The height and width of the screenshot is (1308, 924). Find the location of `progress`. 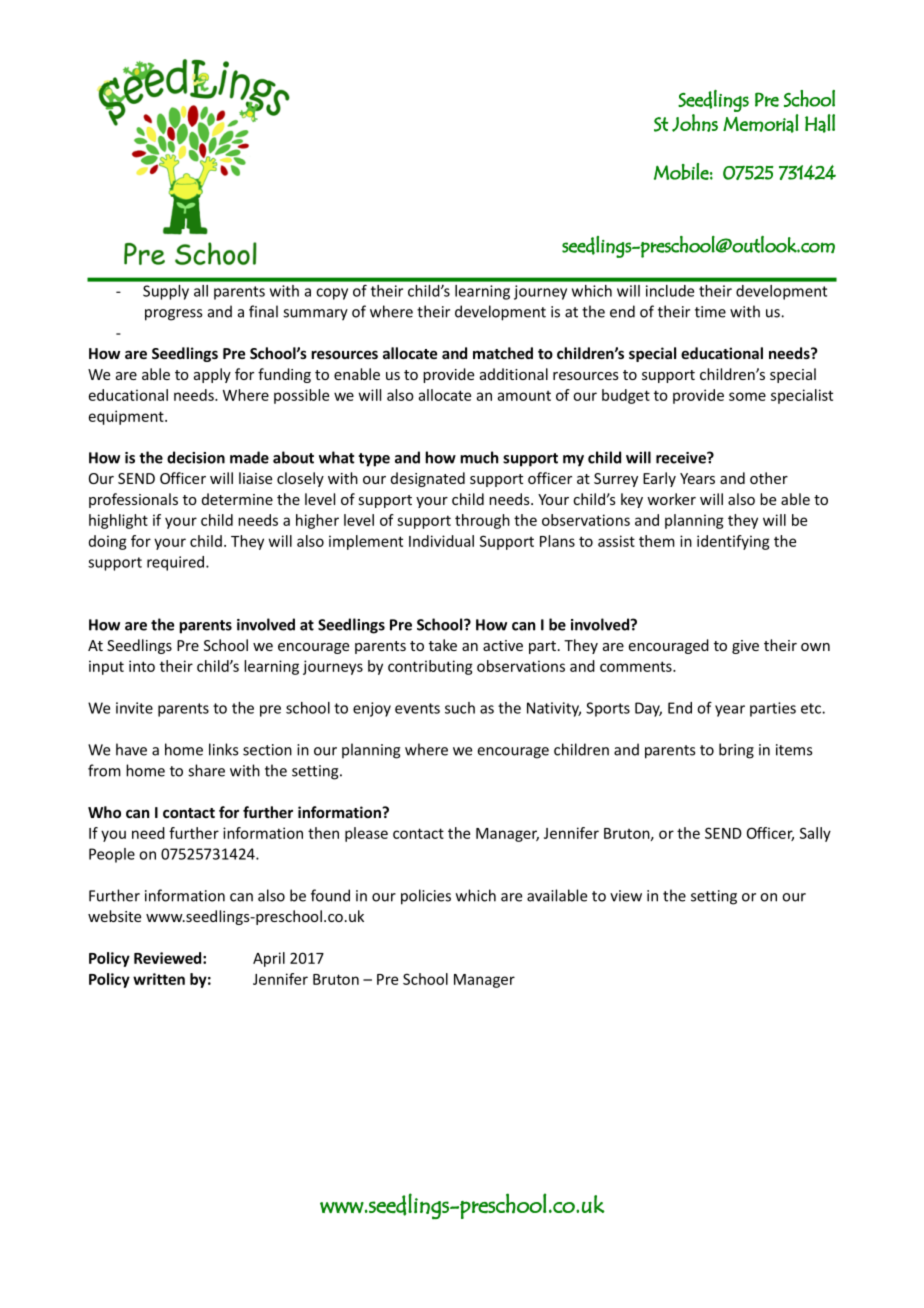

progress is located at coordinates (173, 315).
